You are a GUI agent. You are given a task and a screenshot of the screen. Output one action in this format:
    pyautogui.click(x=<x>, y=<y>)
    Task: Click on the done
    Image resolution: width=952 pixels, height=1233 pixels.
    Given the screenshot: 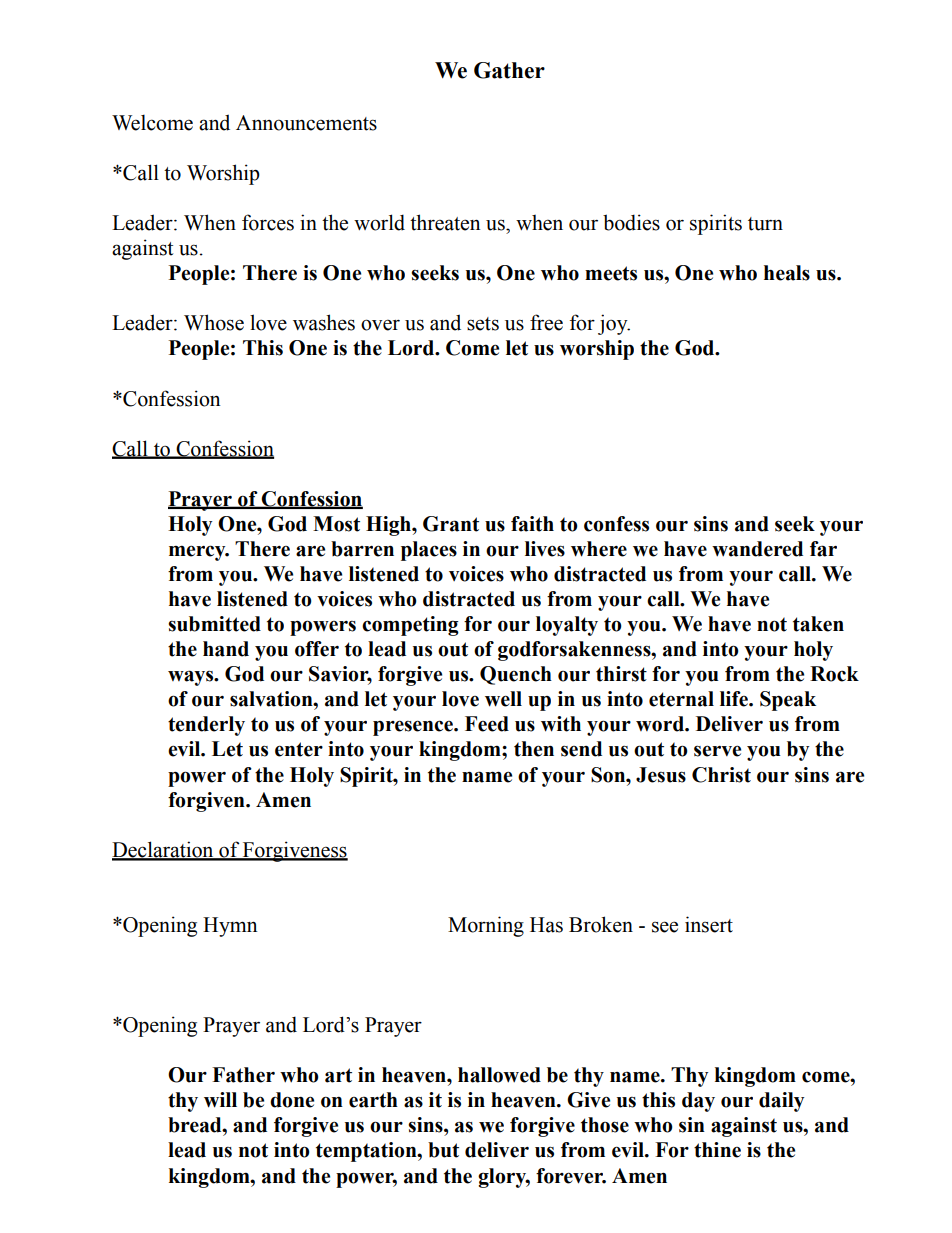 What is the action you would take?
    pyautogui.click(x=292, y=1100)
